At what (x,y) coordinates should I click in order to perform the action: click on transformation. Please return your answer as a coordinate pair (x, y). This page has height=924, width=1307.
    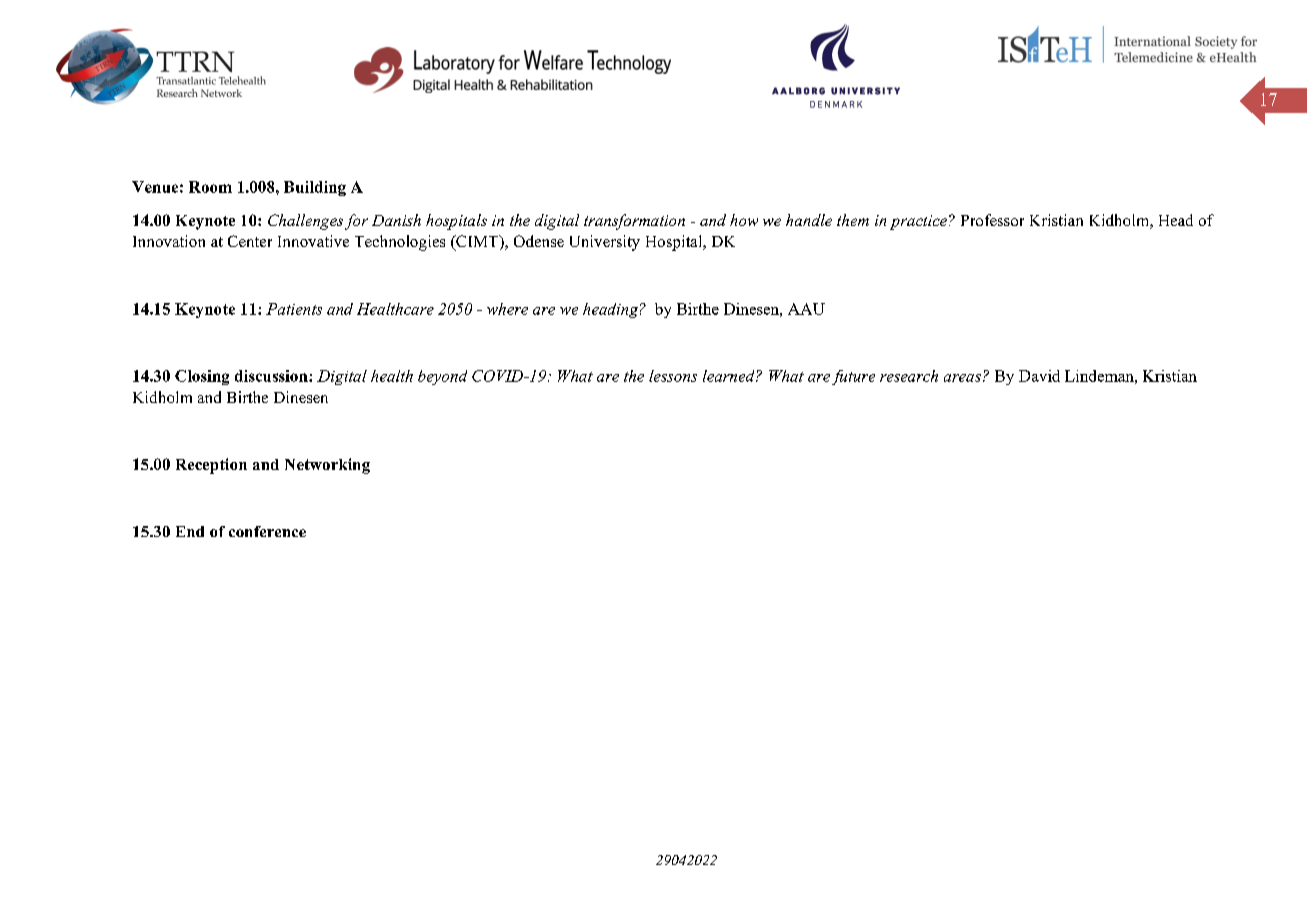
    Looking at the image, I should click on (634, 222).
